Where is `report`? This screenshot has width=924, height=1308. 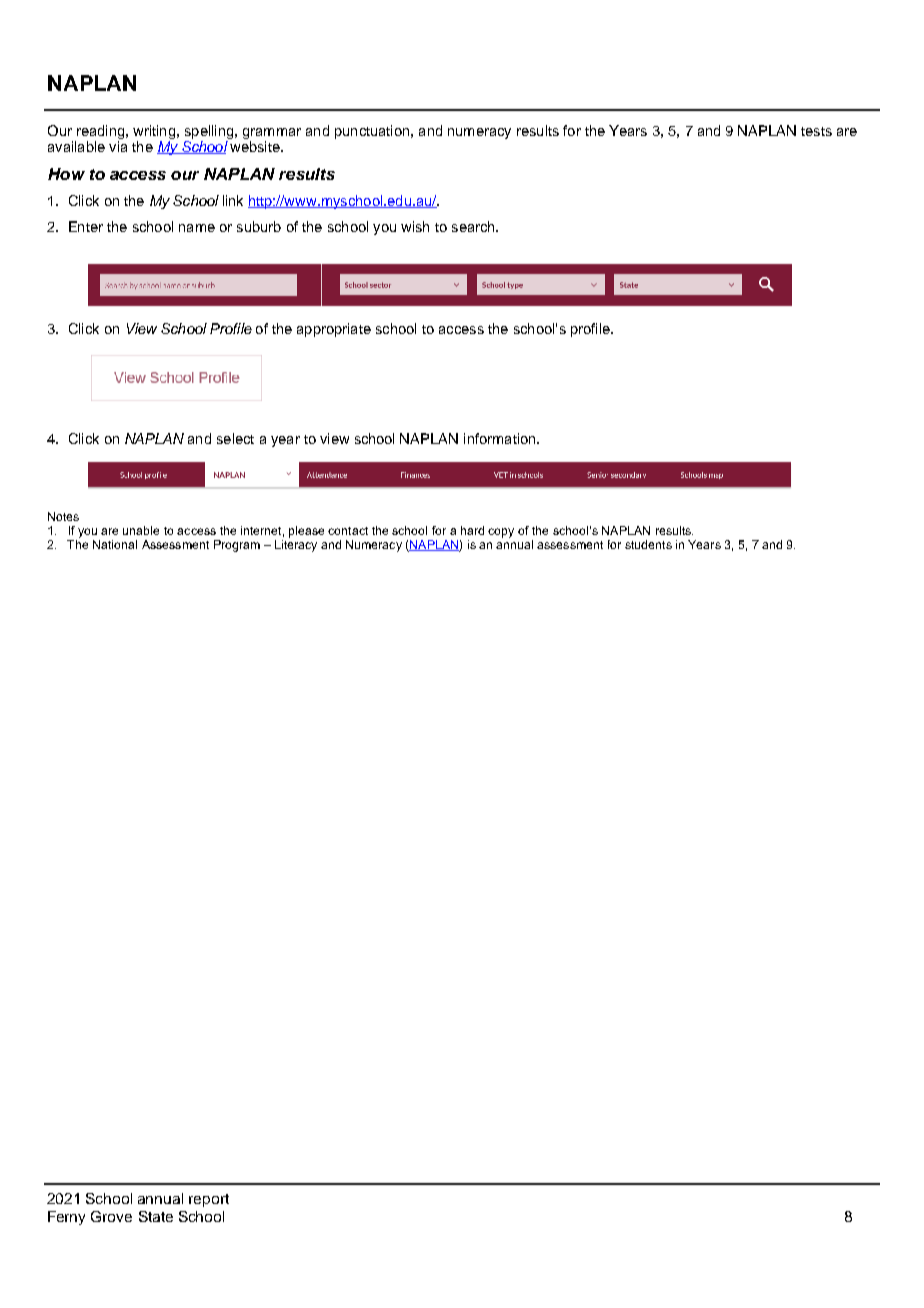 report is located at coordinates (209, 1200).
